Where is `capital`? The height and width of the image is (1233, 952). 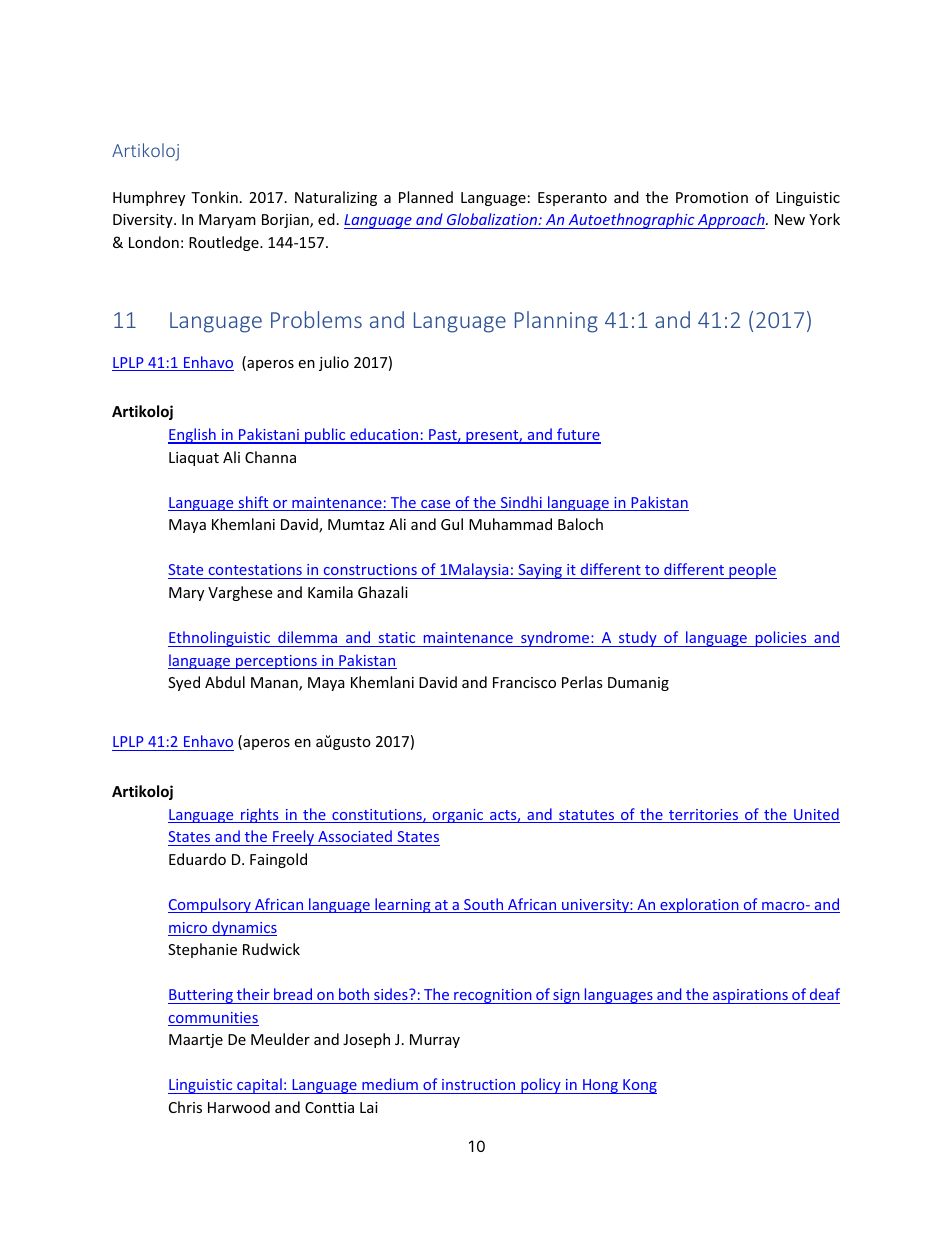
capital is located at coordinates (259, 1086).
